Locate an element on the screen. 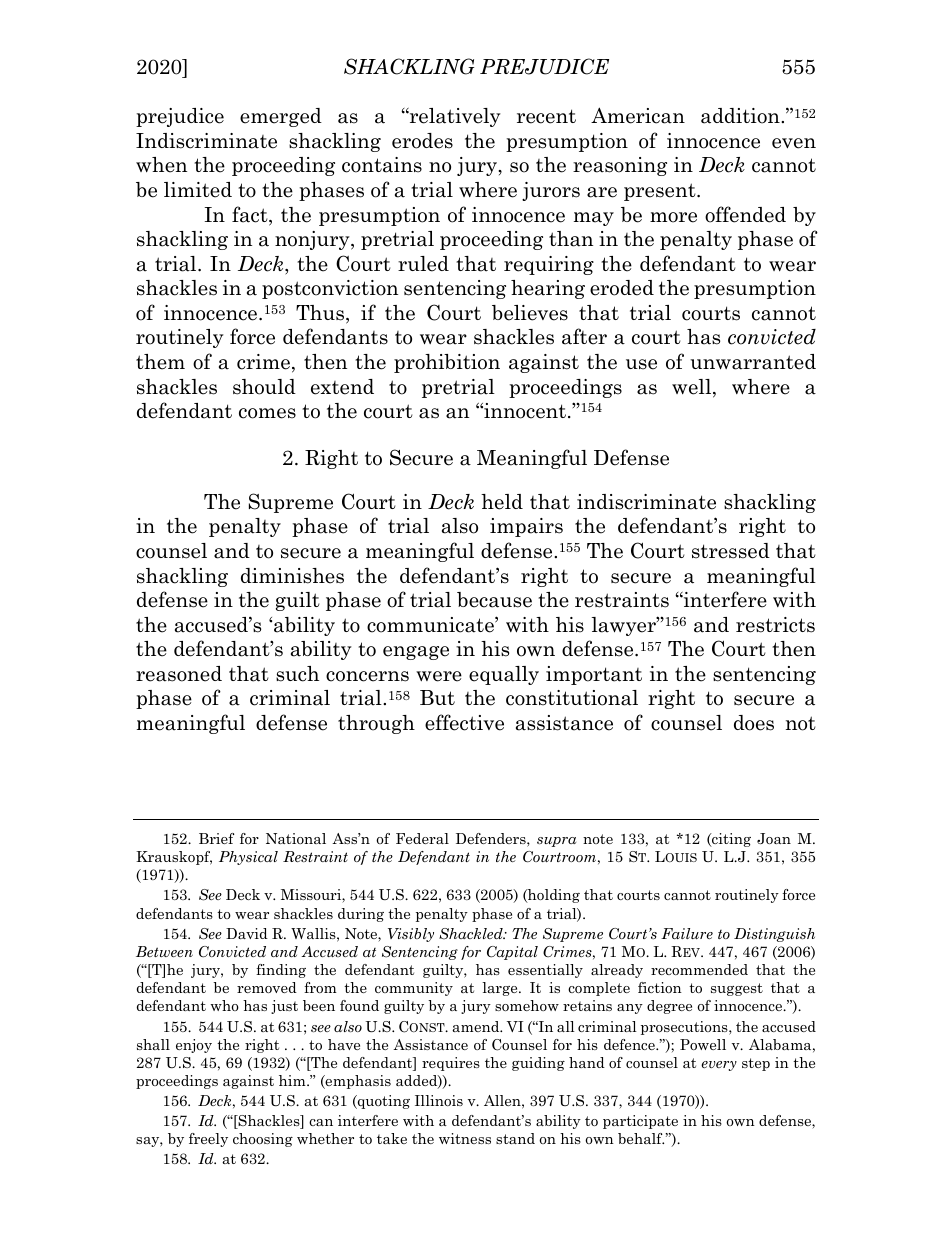  erodes is located at coordinates (422, 141).
